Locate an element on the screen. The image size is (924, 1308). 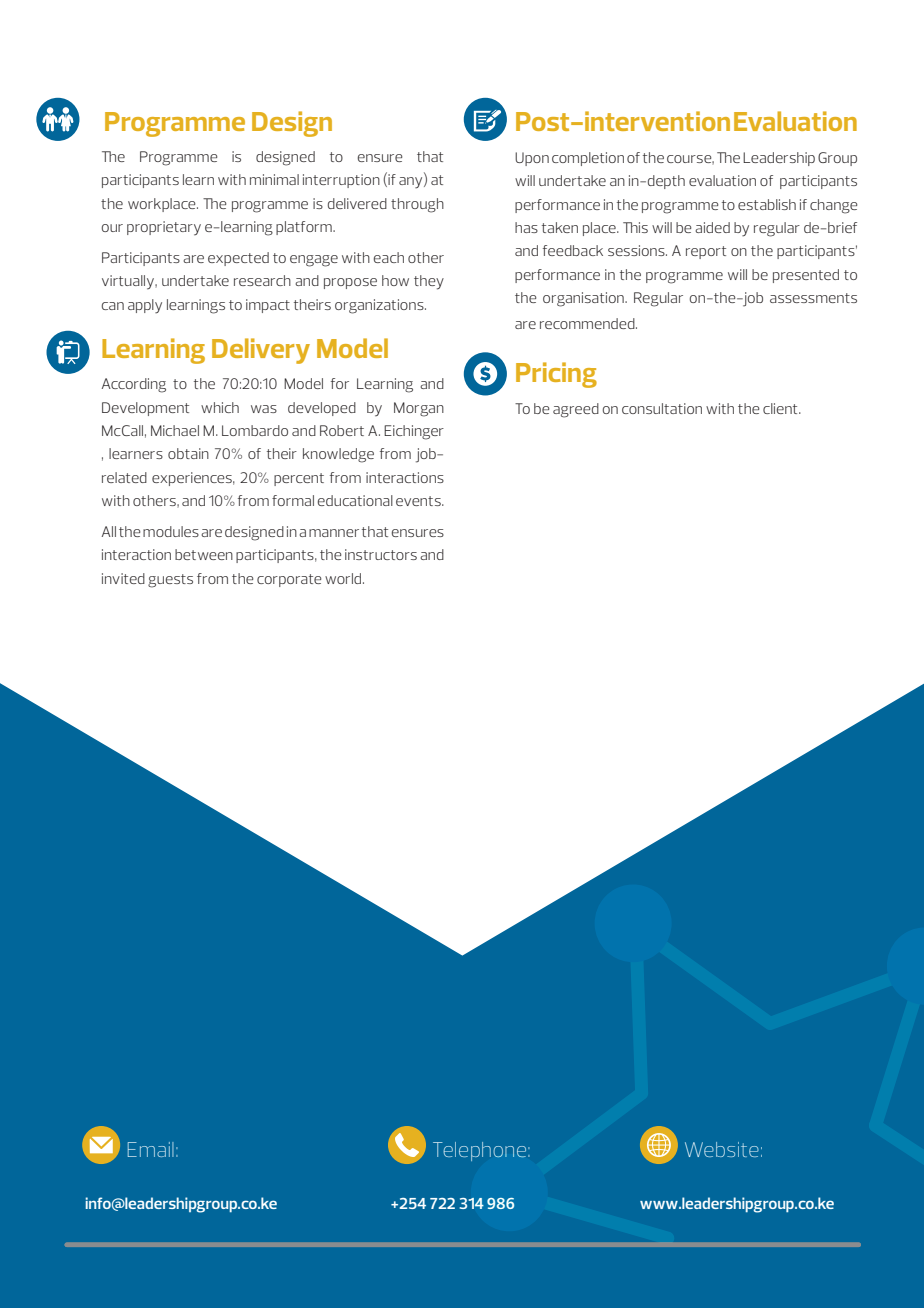
proprietary is located at coordinates (164, 228).
